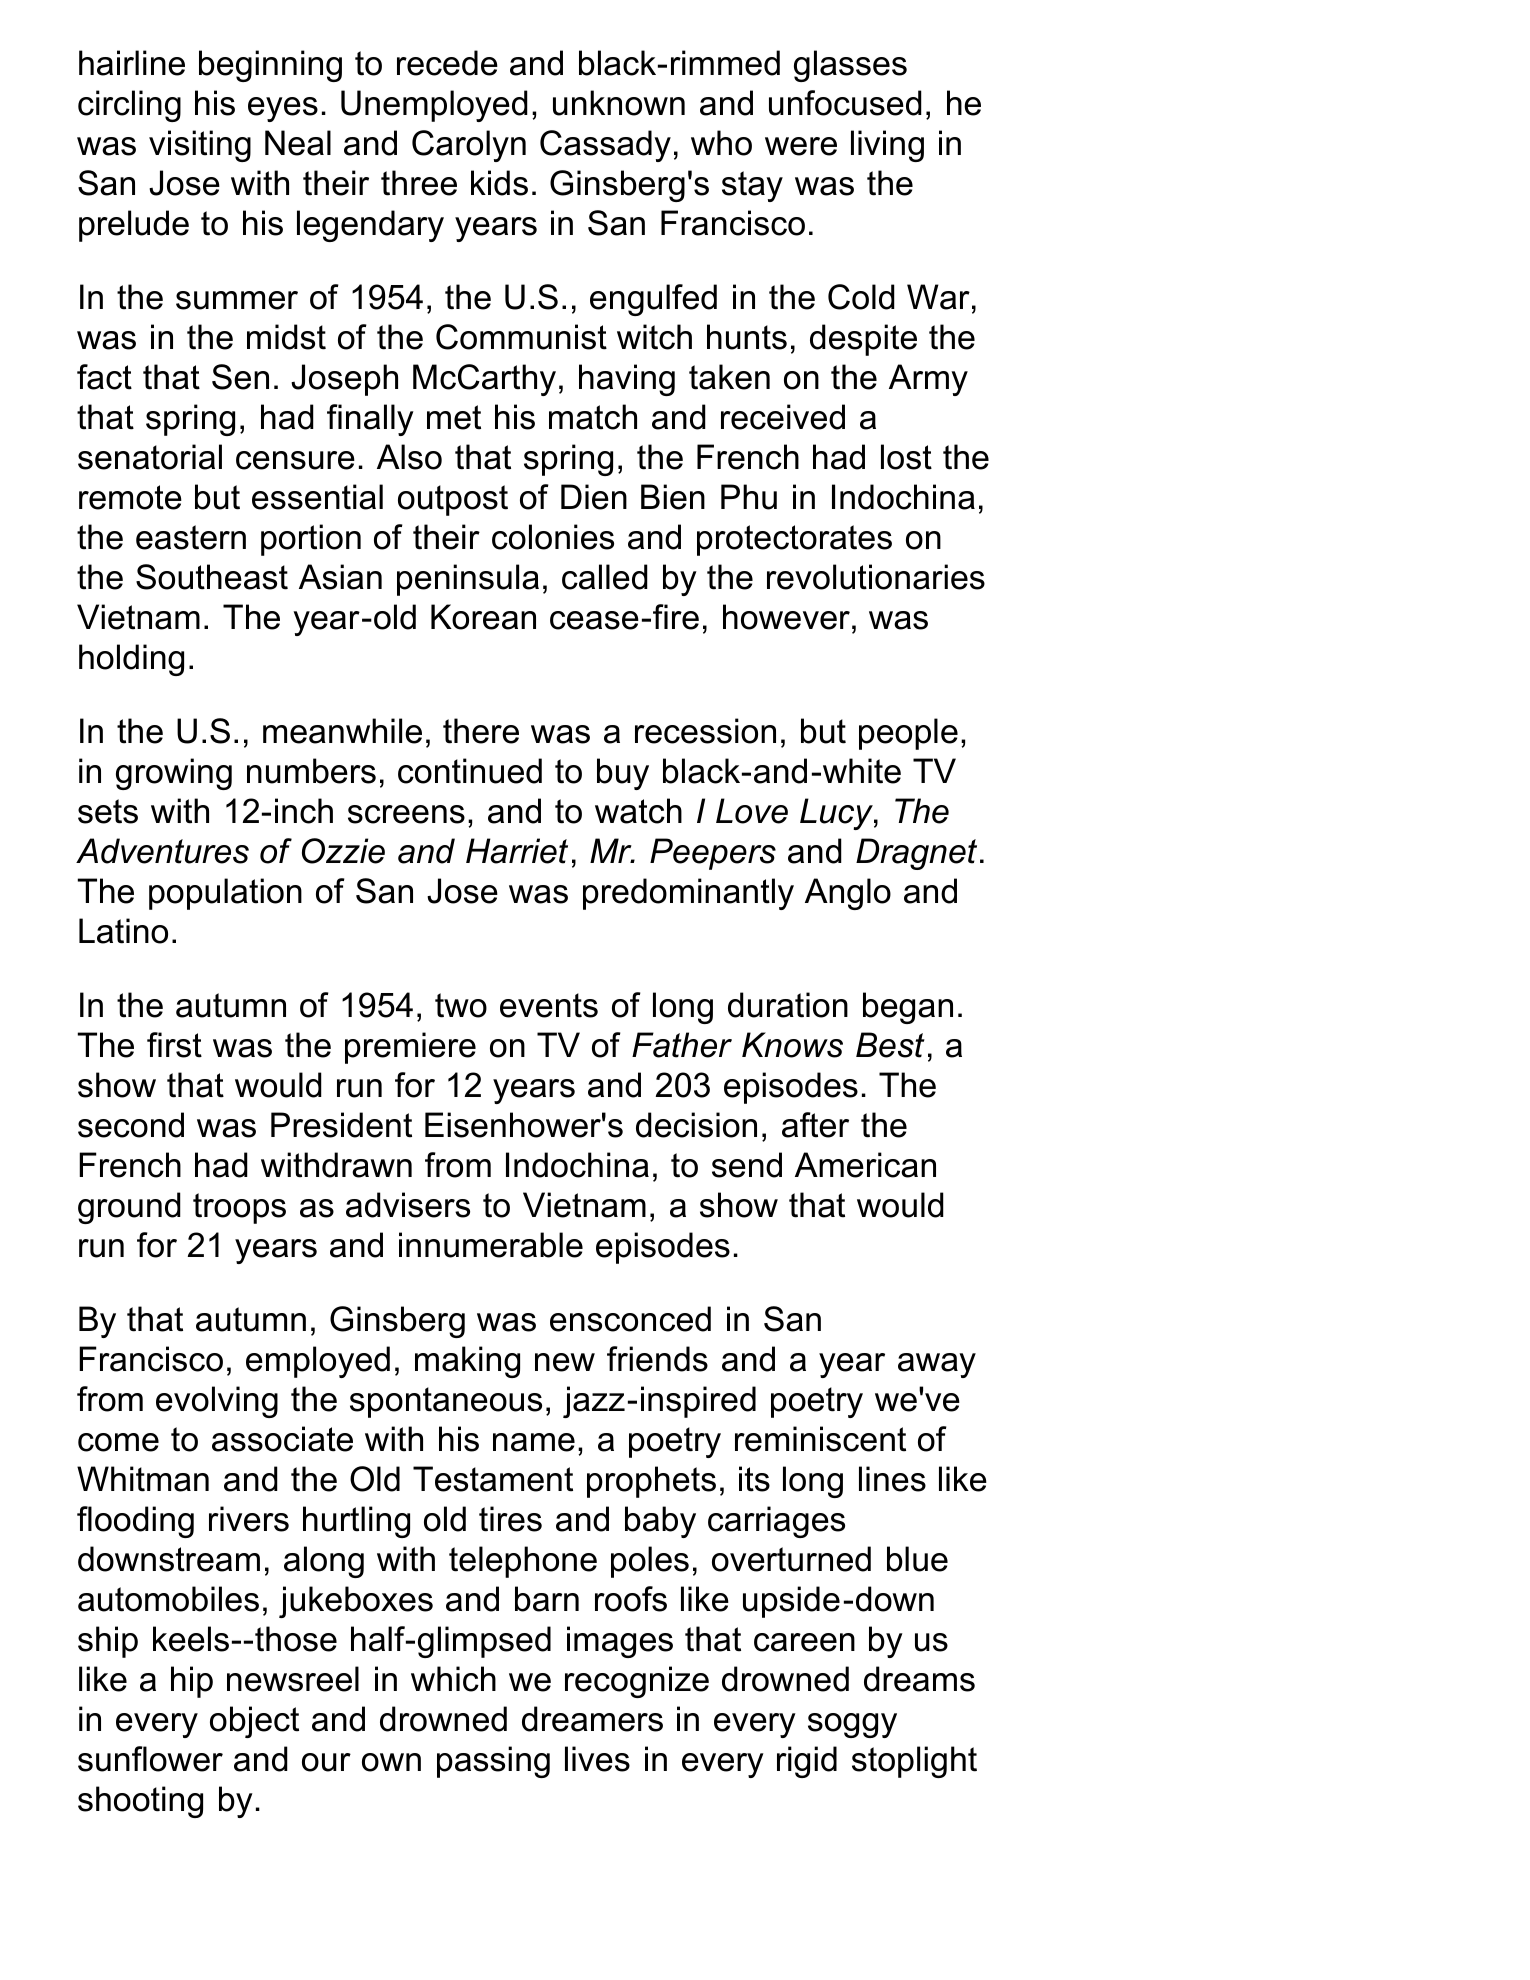 This screenshot has width=1530, height=1980. I want to click on passing, so click(493, 1762).
